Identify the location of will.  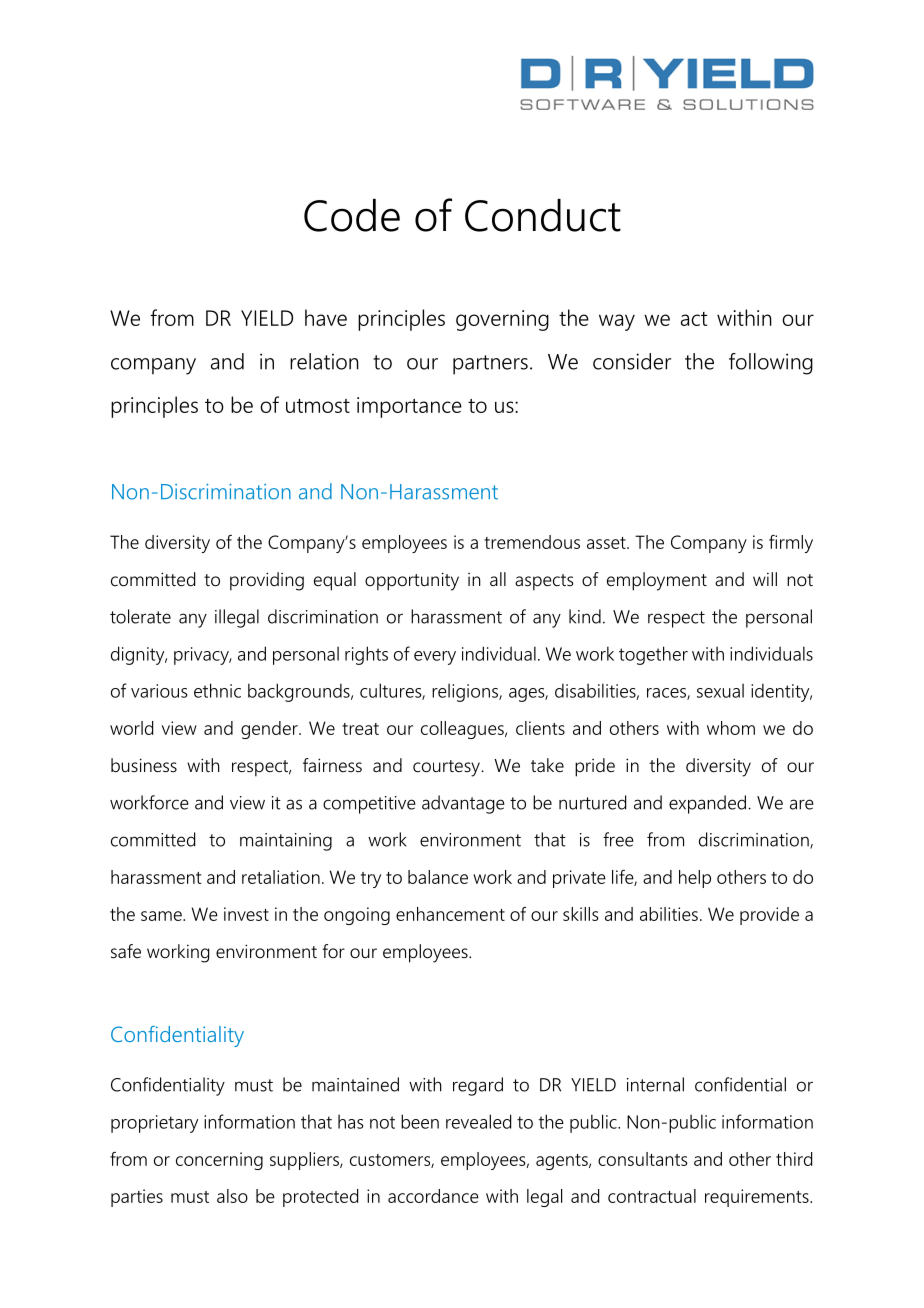
(765, 579).
